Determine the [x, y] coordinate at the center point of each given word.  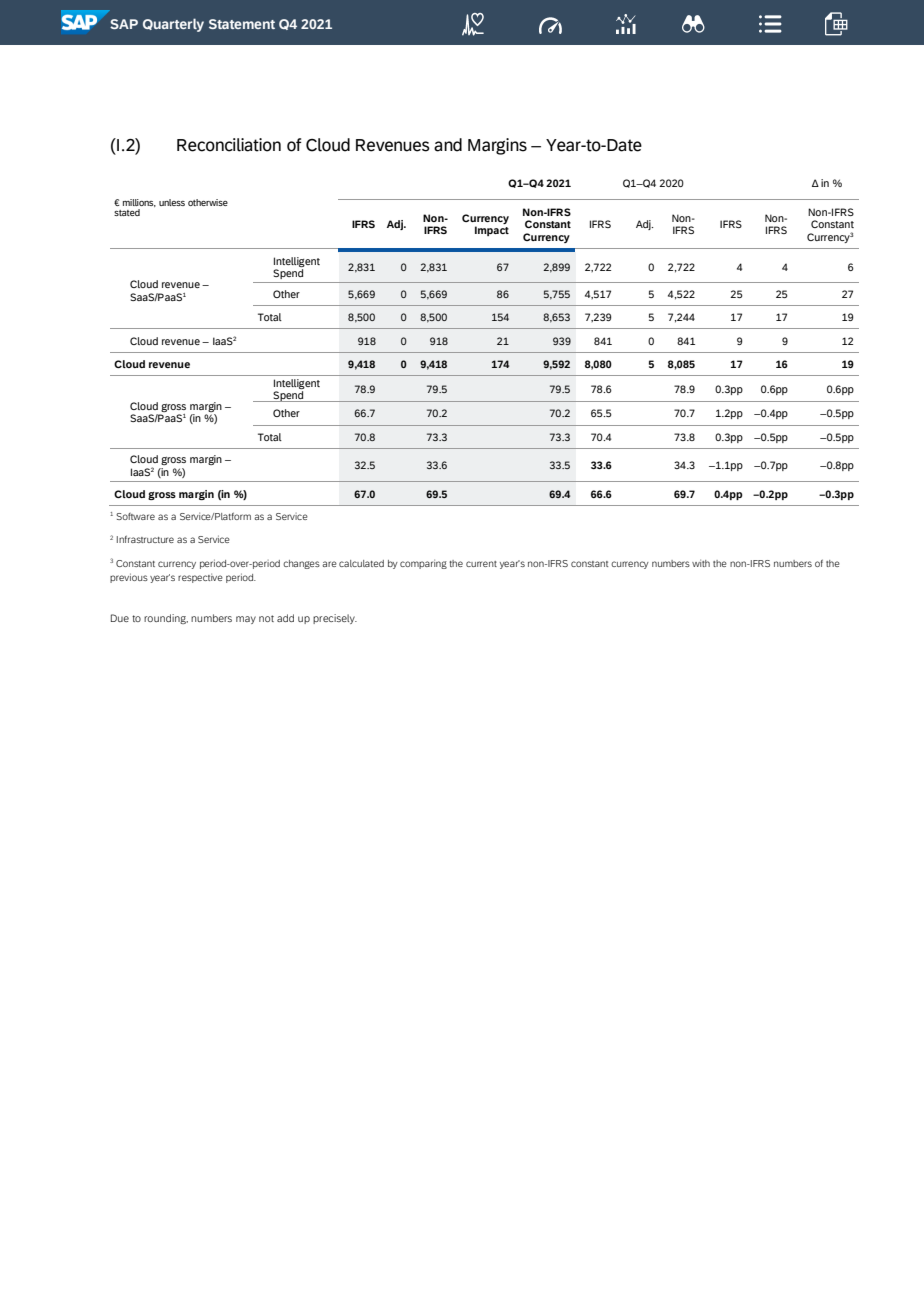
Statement [242, 24]
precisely [335, 619]
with [701, 563]
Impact [492, 231]
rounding [166, 619]
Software [135, 516]
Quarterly [173, 25]
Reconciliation [229, 145]
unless [172, 202]
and [448, 145]
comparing [423, 564]
